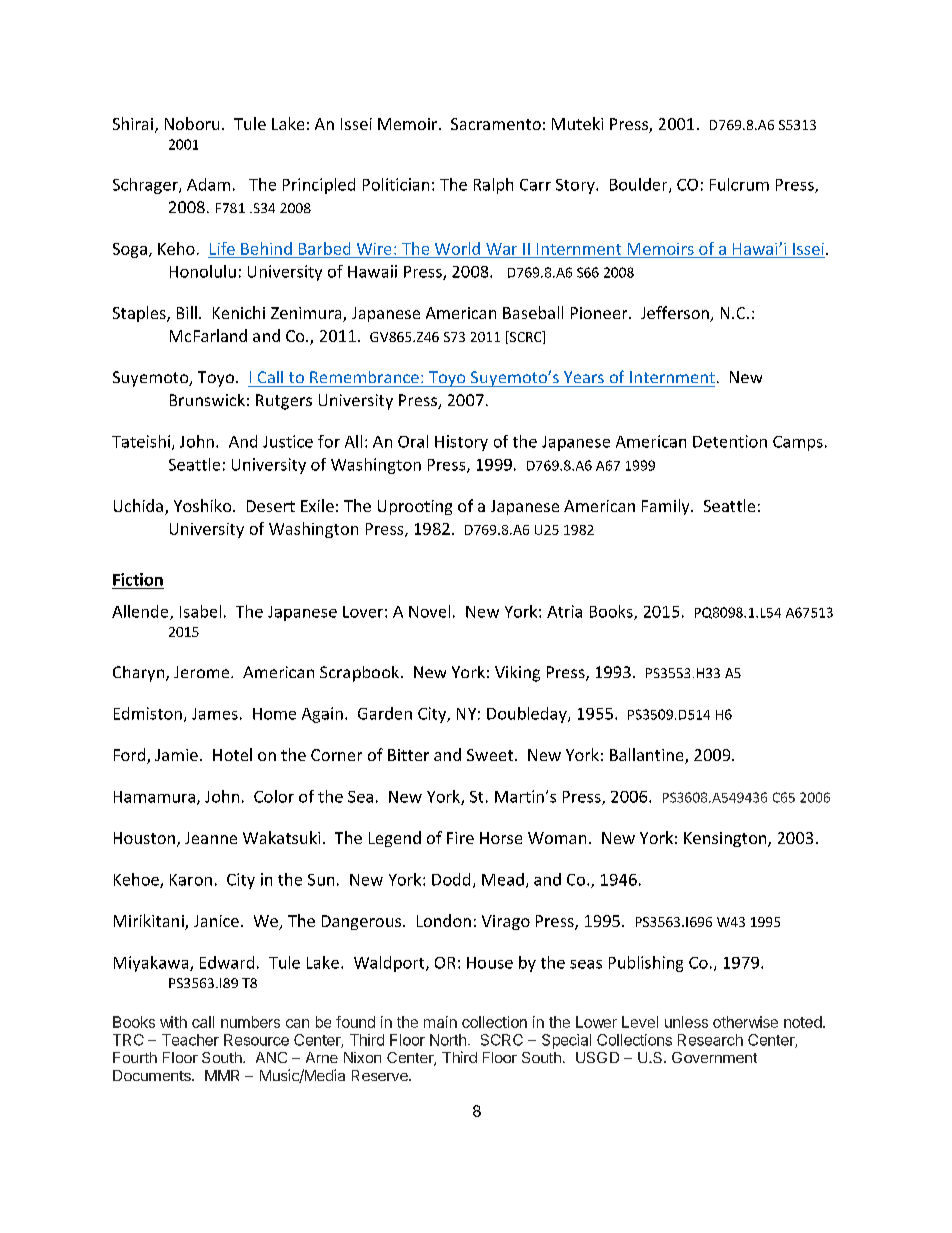  Describe the element at coordinates (448, 1040) in the document. I see `North` at that location.
